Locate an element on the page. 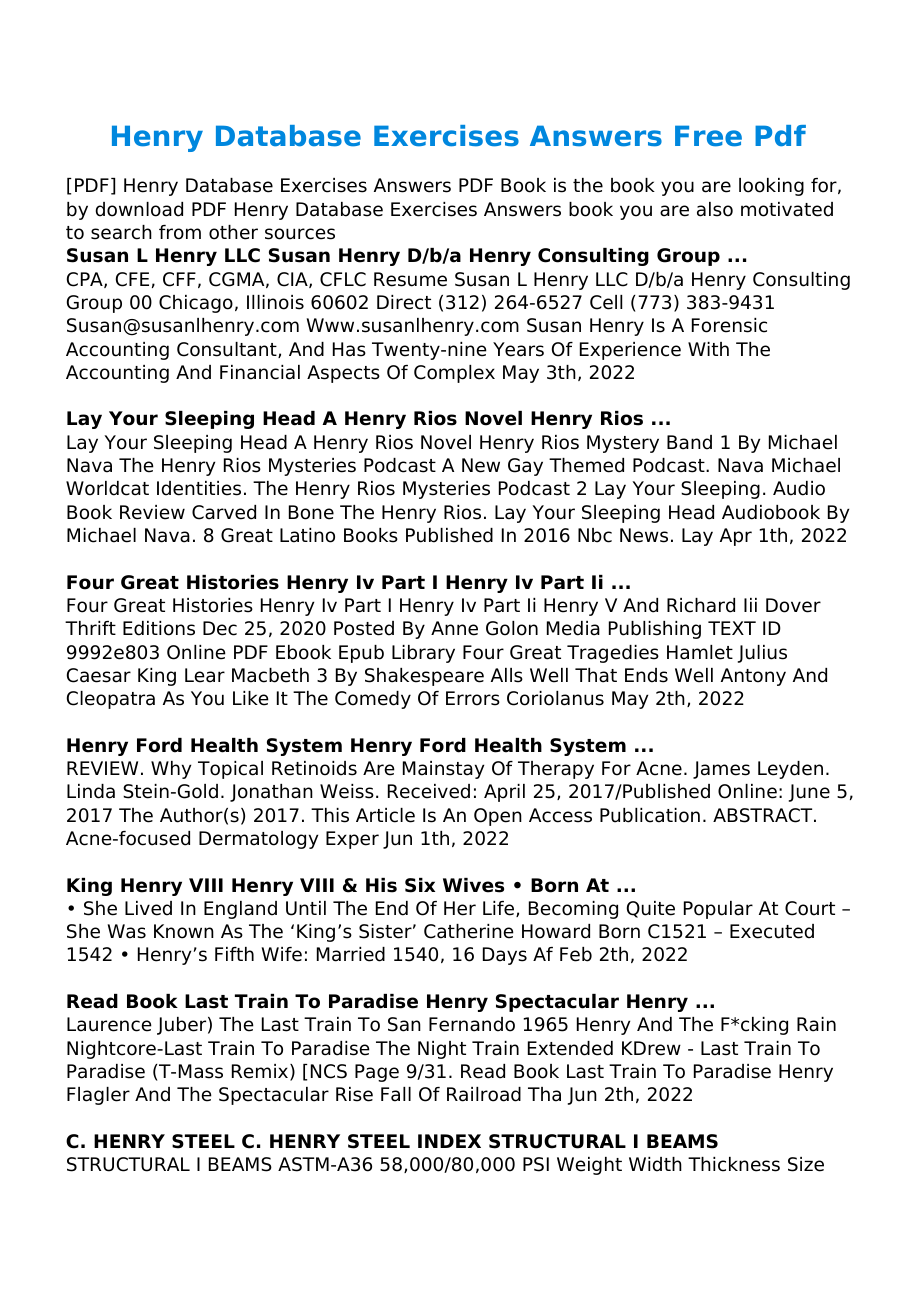 The width and height of the document is (924, 1308). Why is located at coordinates (171, 770).
